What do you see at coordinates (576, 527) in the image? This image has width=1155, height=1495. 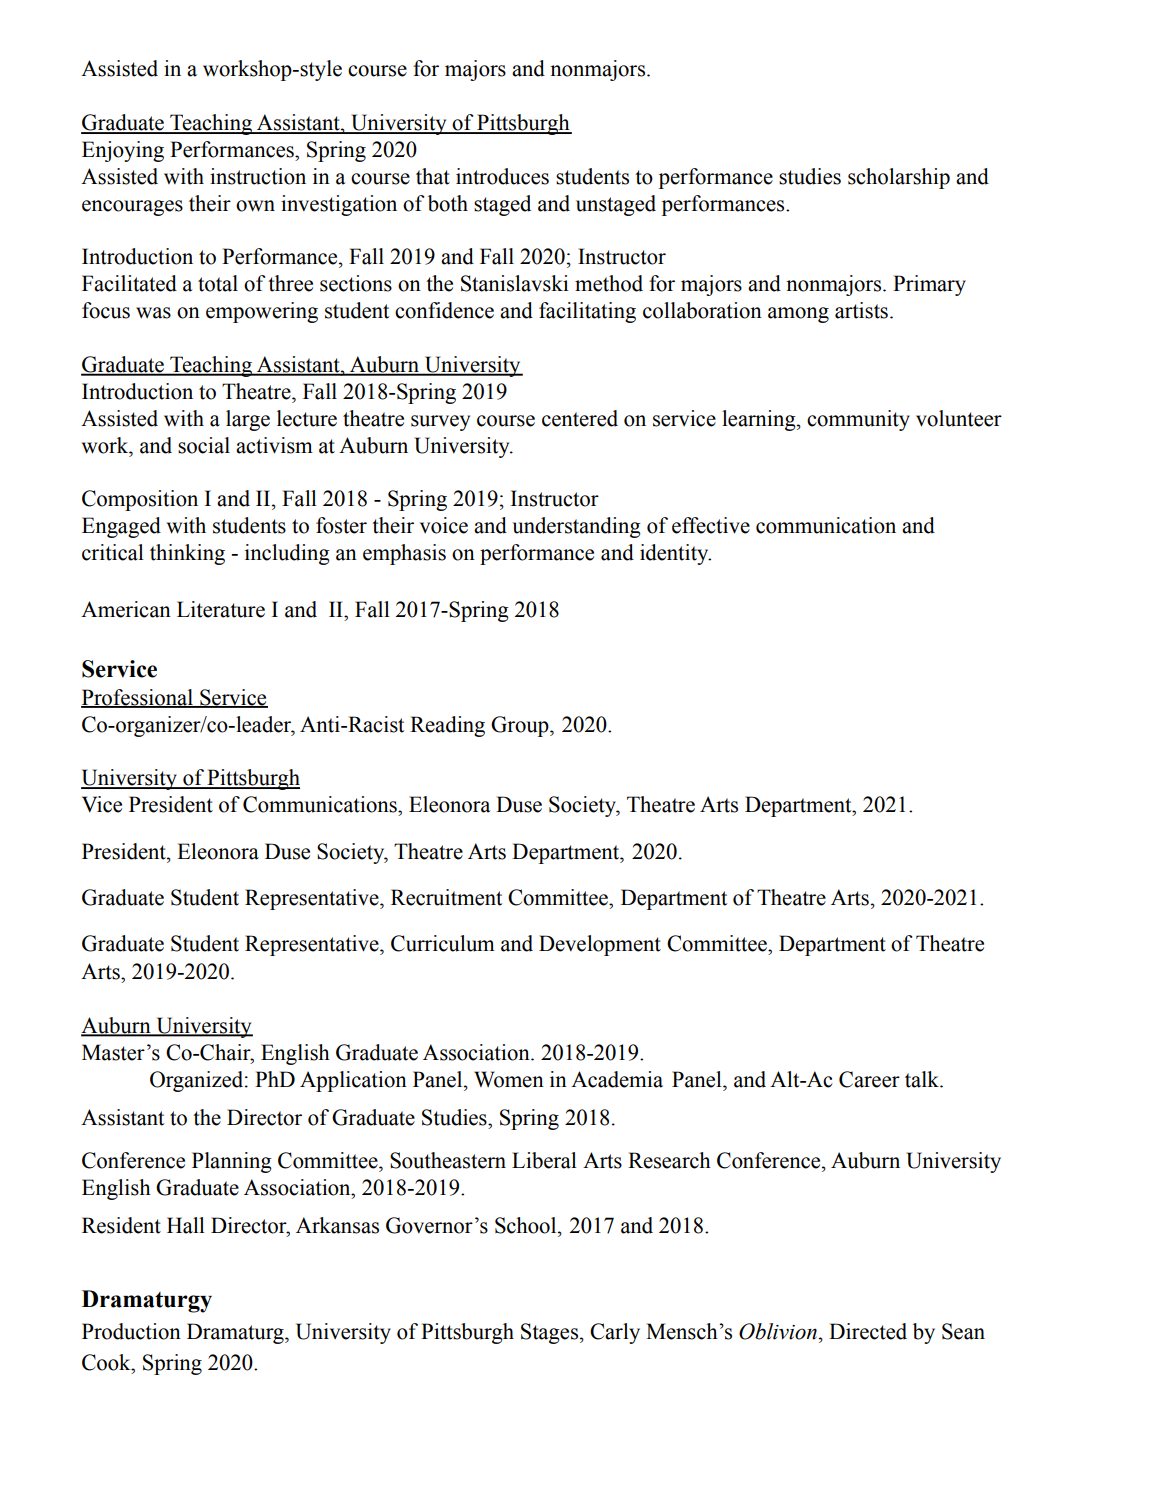 I see `understanding` at bounding box center [576, 527].
